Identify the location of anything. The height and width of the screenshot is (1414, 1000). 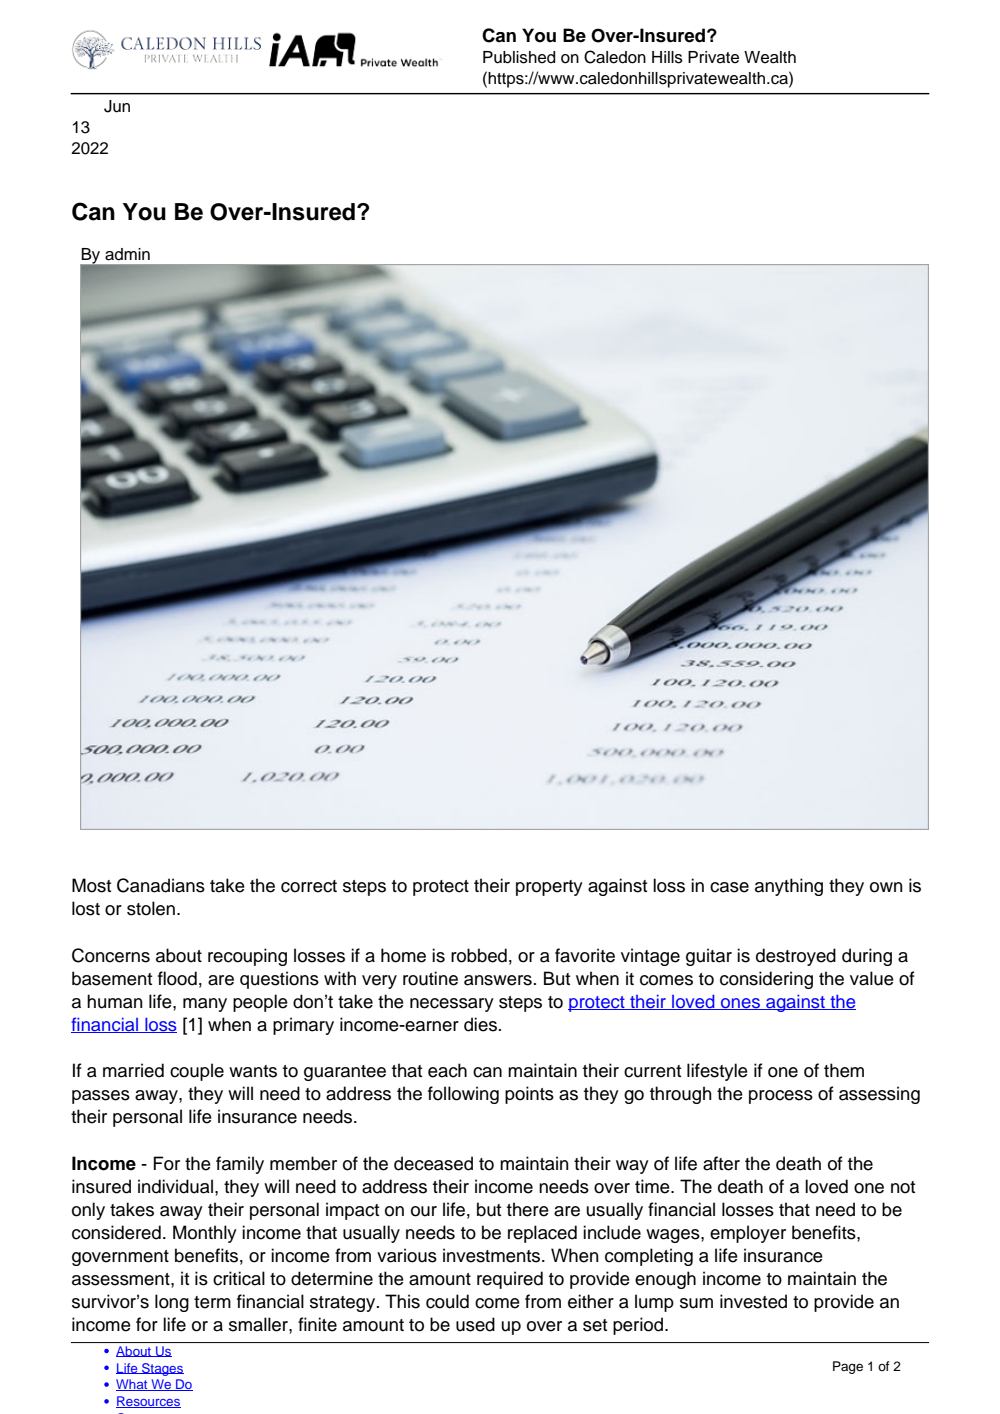
(789, 887).
